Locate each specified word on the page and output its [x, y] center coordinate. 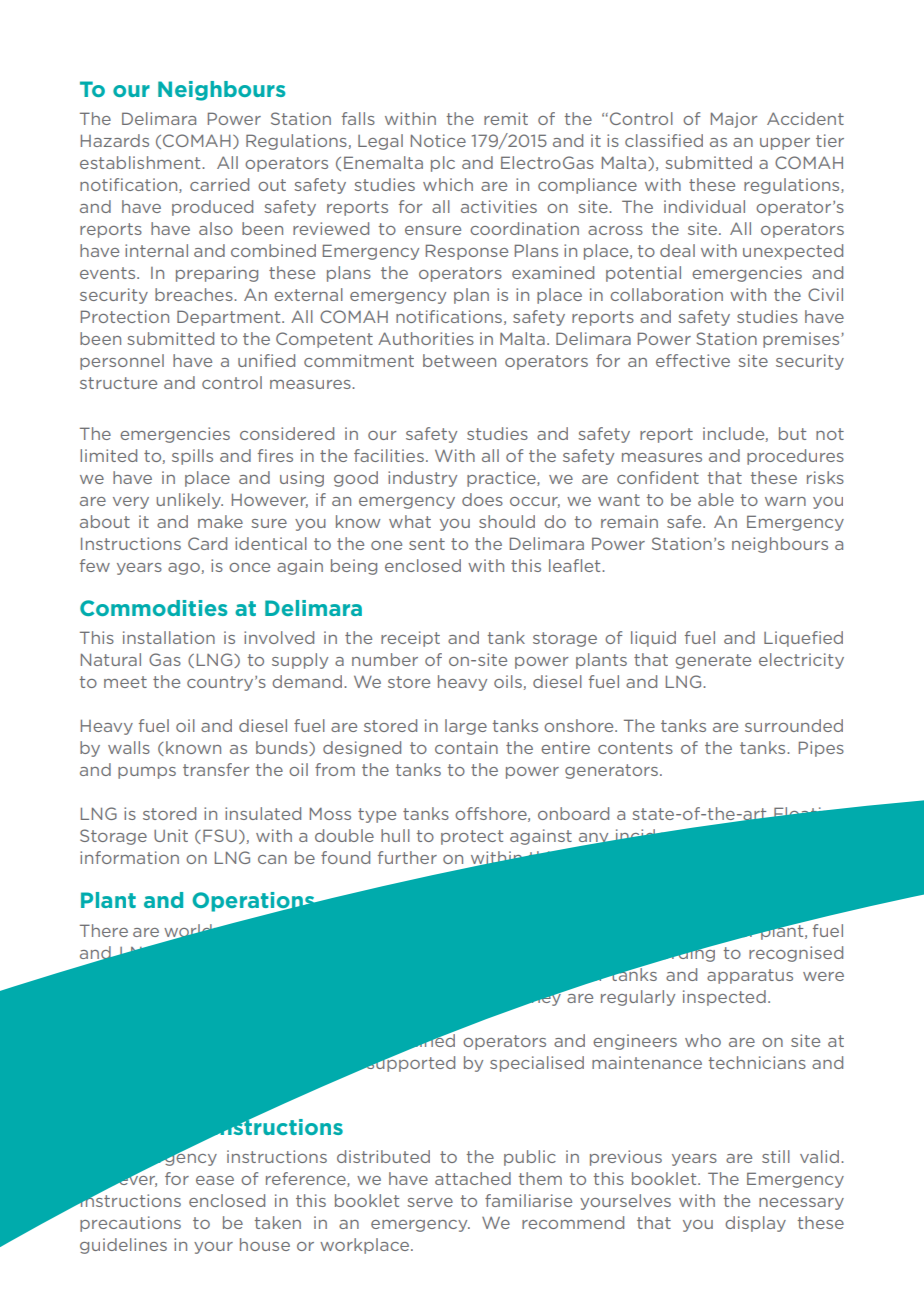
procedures [795, 457]
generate [713, 661]
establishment [141, 162]
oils [508, 681]
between [459, 360]
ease [215, 1180]
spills [192, 457]
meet [125, 682]
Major [734, 120]
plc [443, 164]
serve [430, 1202]
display [755, 1224]
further [407, 857]
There [104, 930]
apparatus [750, 976]
